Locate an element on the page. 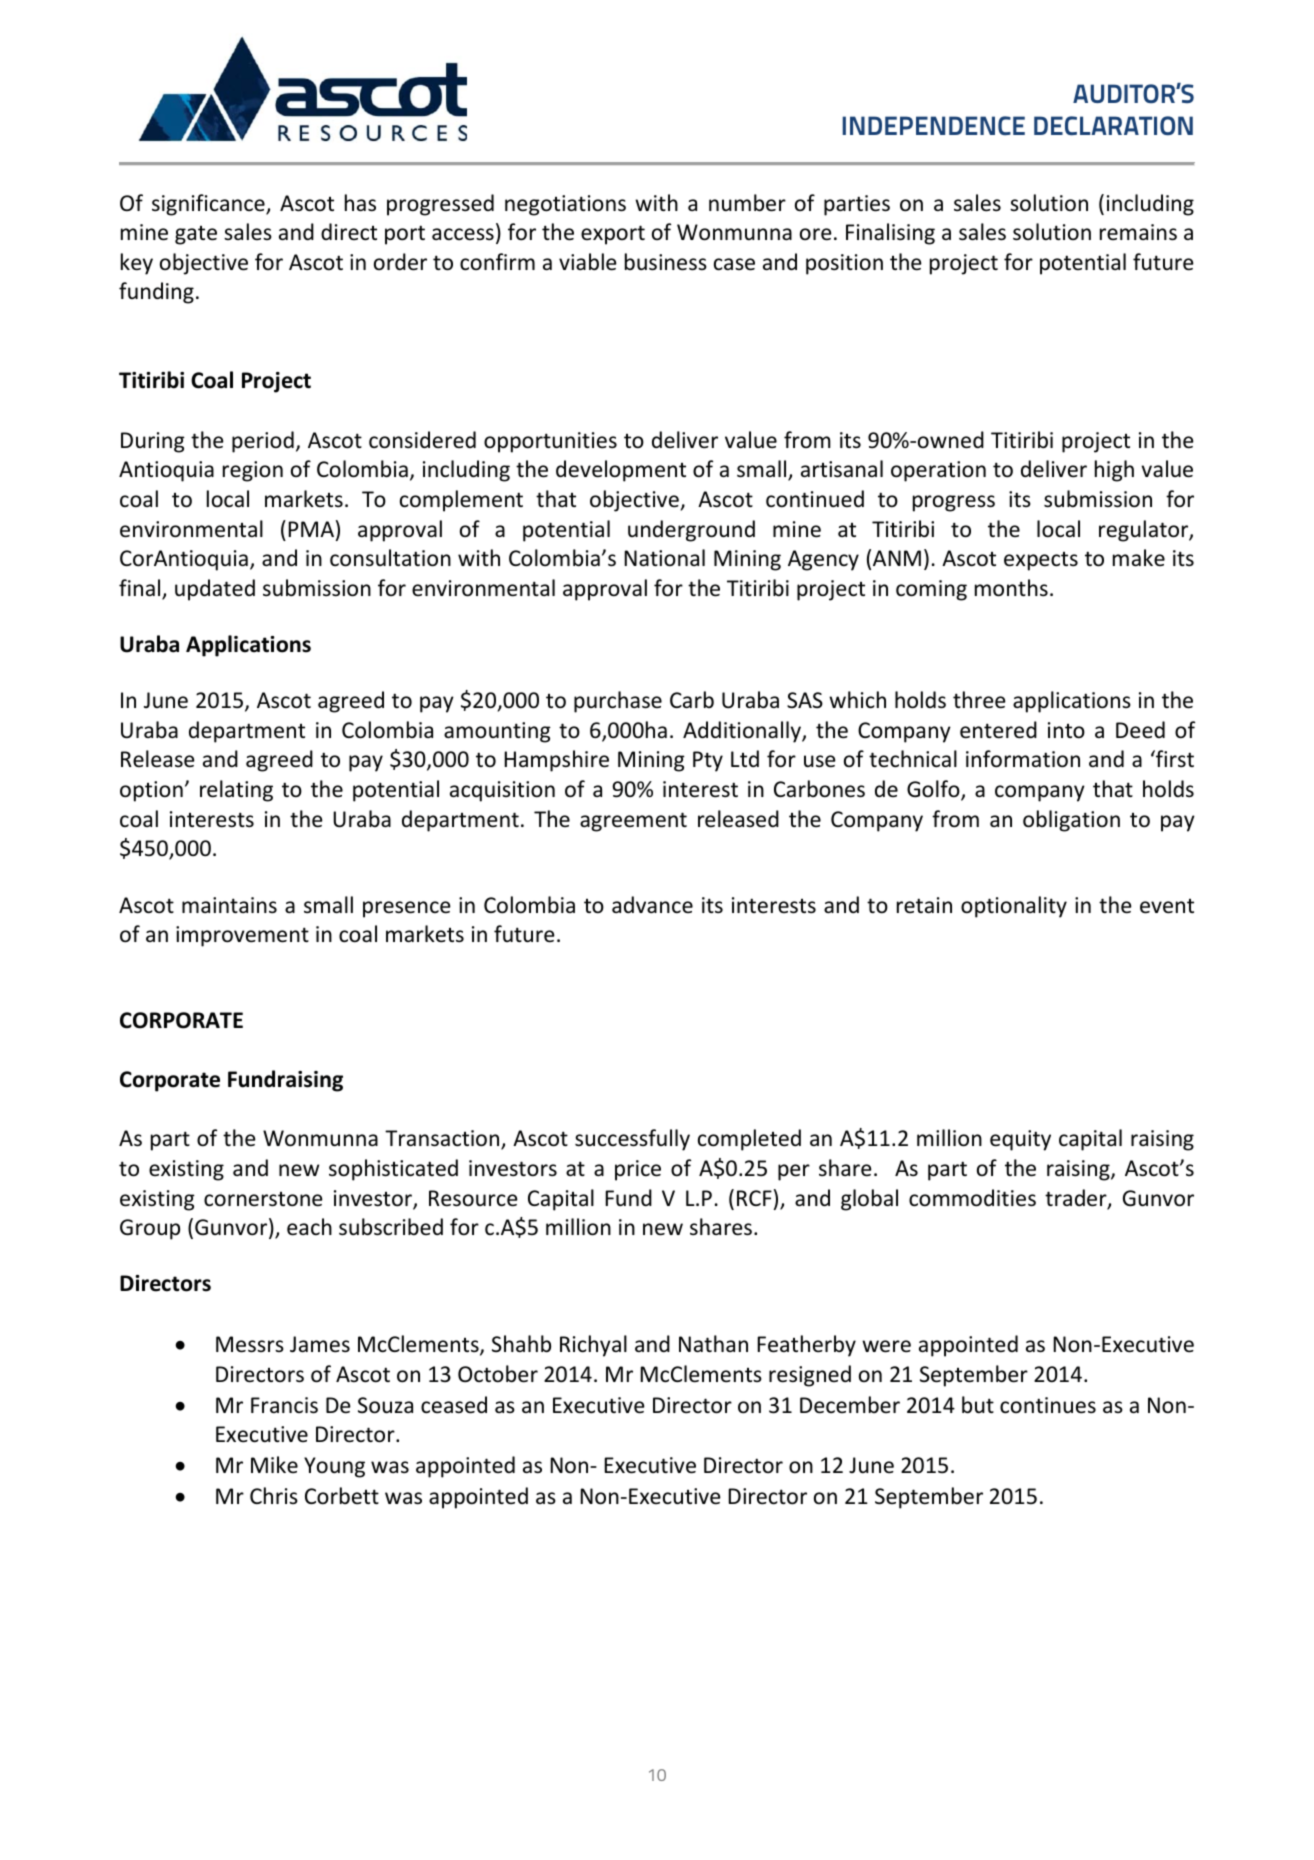 The width and height of the page is (1314, 1860). significance is located at coordinates (209, 205).
